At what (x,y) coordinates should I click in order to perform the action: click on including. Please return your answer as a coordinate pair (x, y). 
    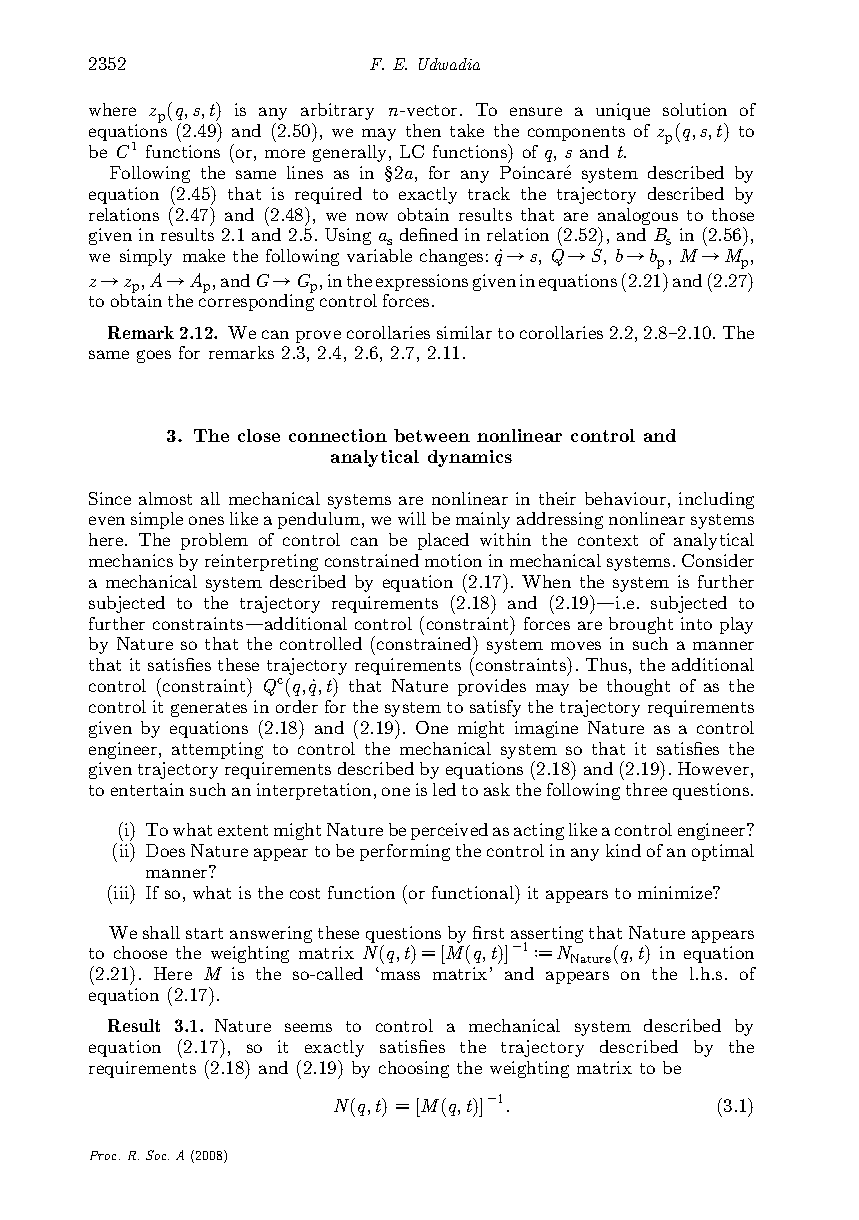
    Looking at the image, I should click on (716, 500).
